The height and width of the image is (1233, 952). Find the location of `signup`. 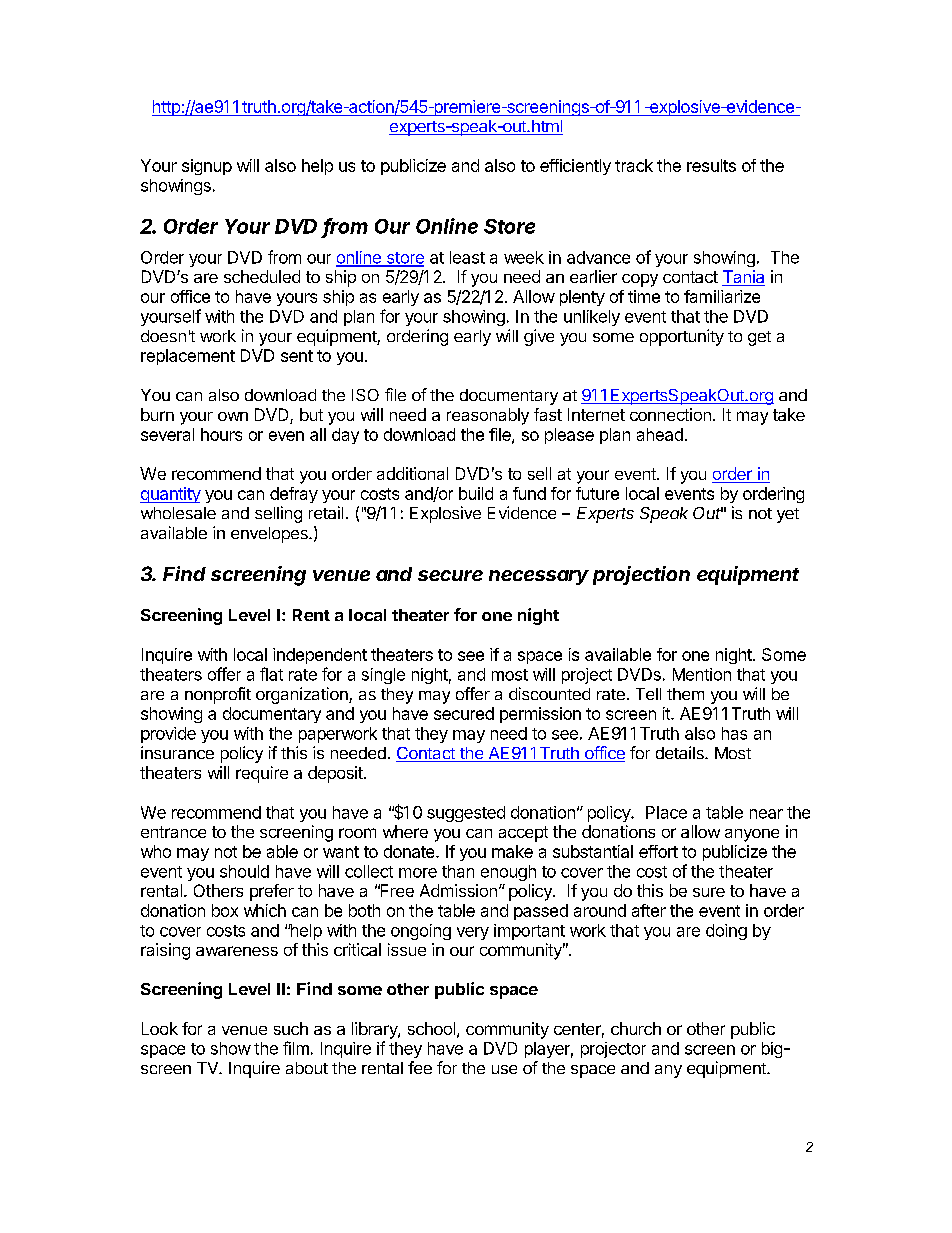

signup is located at coordinates (207, 167).
